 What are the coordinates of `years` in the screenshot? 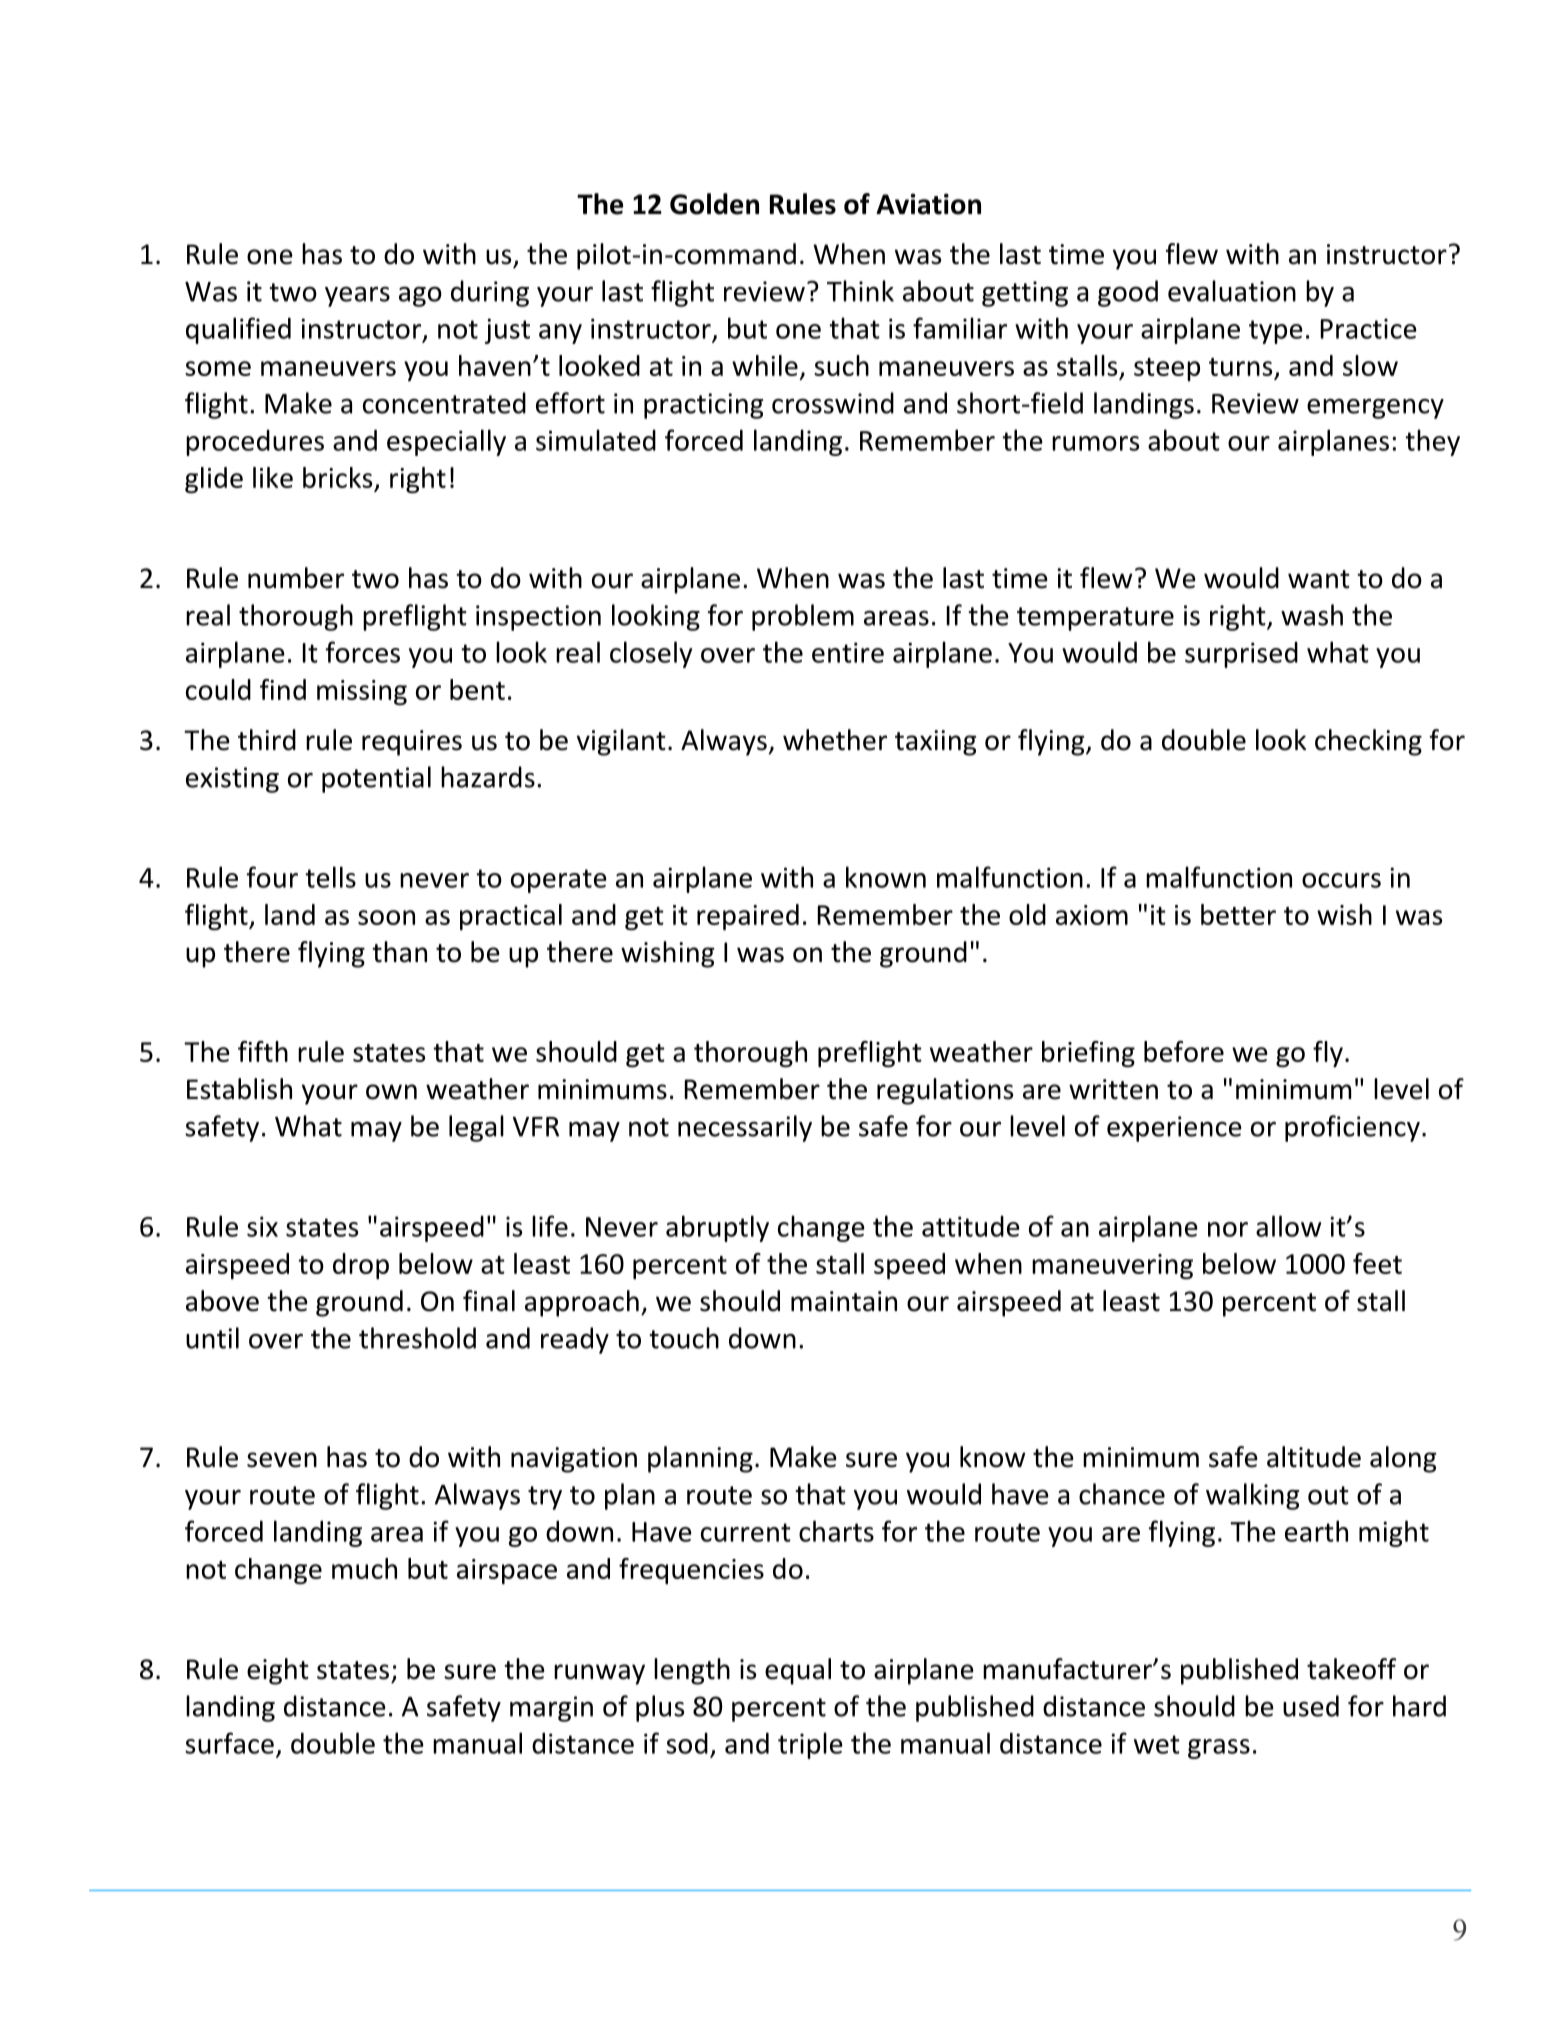 It's located at (357, 296).
